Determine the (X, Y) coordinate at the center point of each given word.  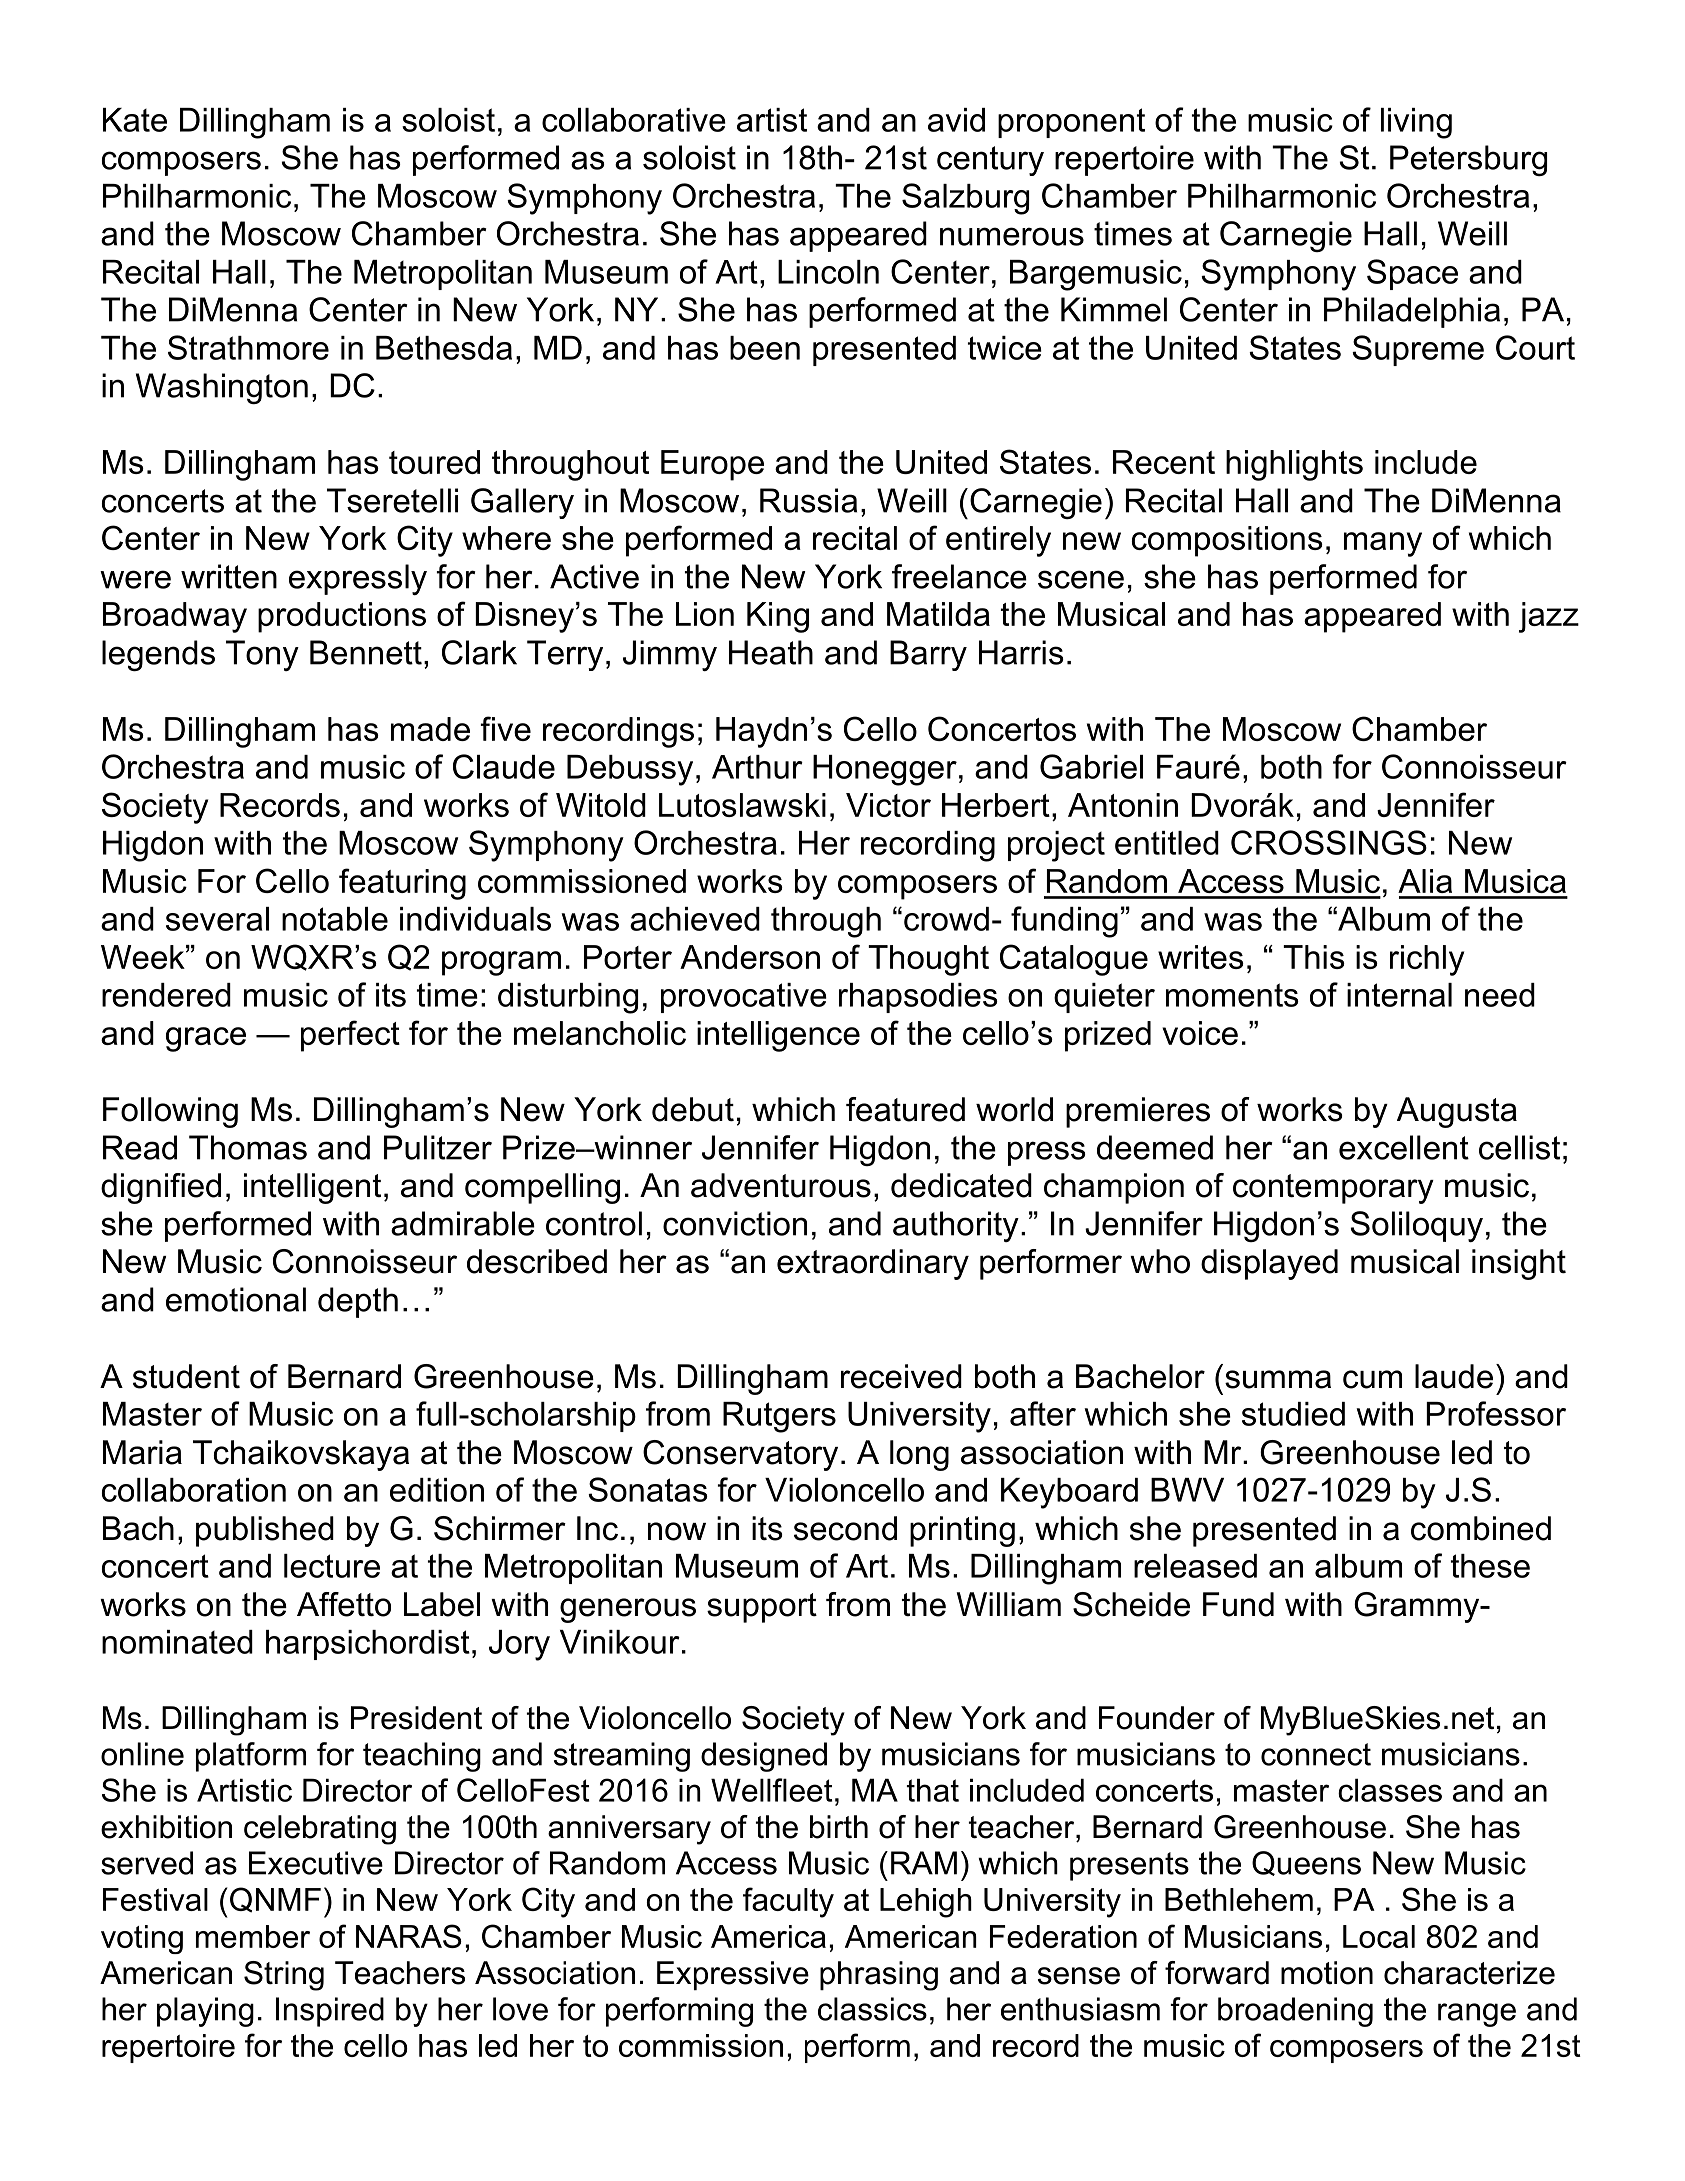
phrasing (879, 1976)
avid (956, 120)
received (901, 1376)
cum (1372, 1379)
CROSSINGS (1329, 842)
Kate (135, 120)
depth (358, 1302)
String (284, 1976)
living (1416, 123)
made (430, 729)
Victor (888, 805)
